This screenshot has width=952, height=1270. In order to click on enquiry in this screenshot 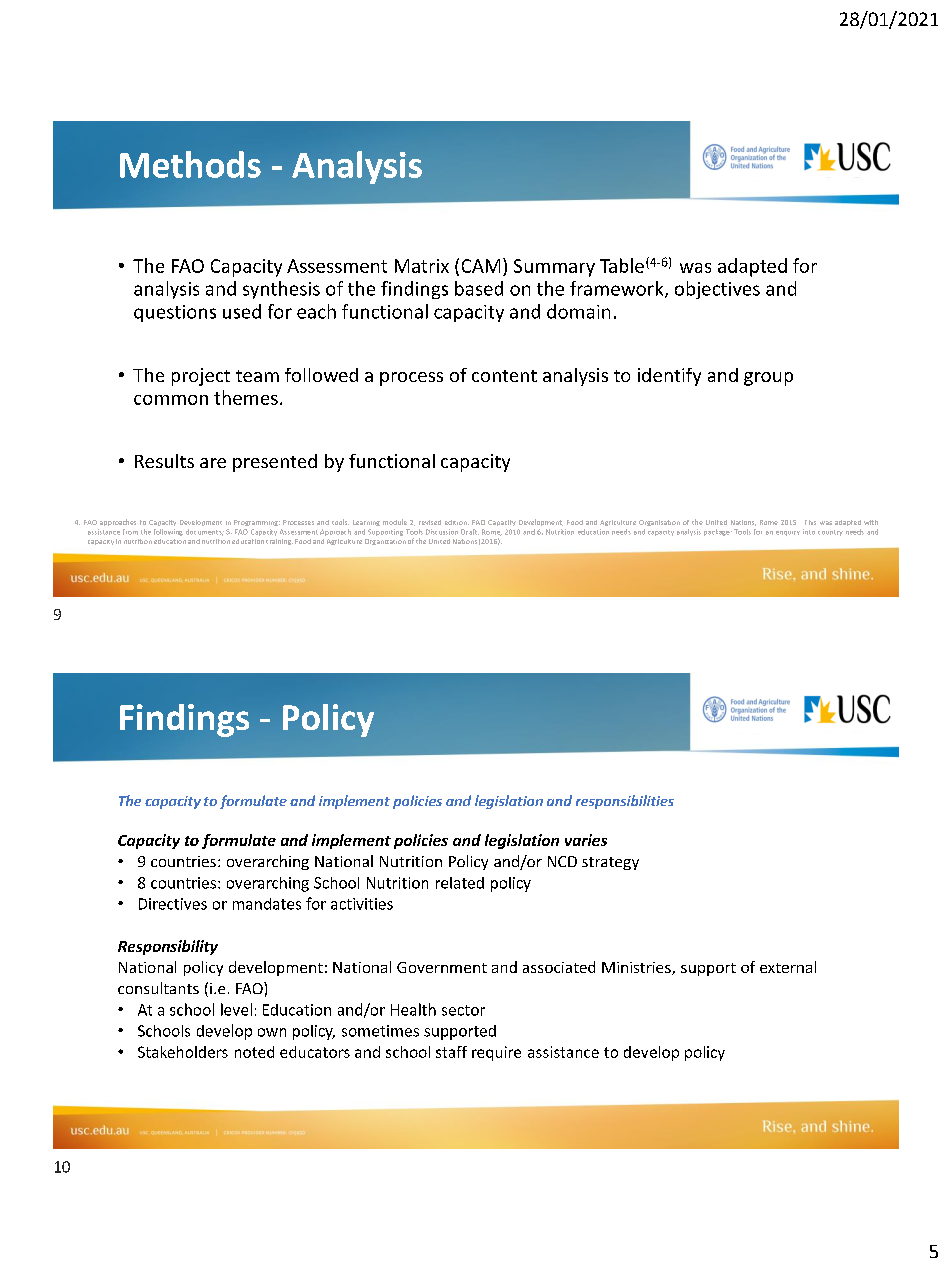, I will do `click(788, 533)`.
